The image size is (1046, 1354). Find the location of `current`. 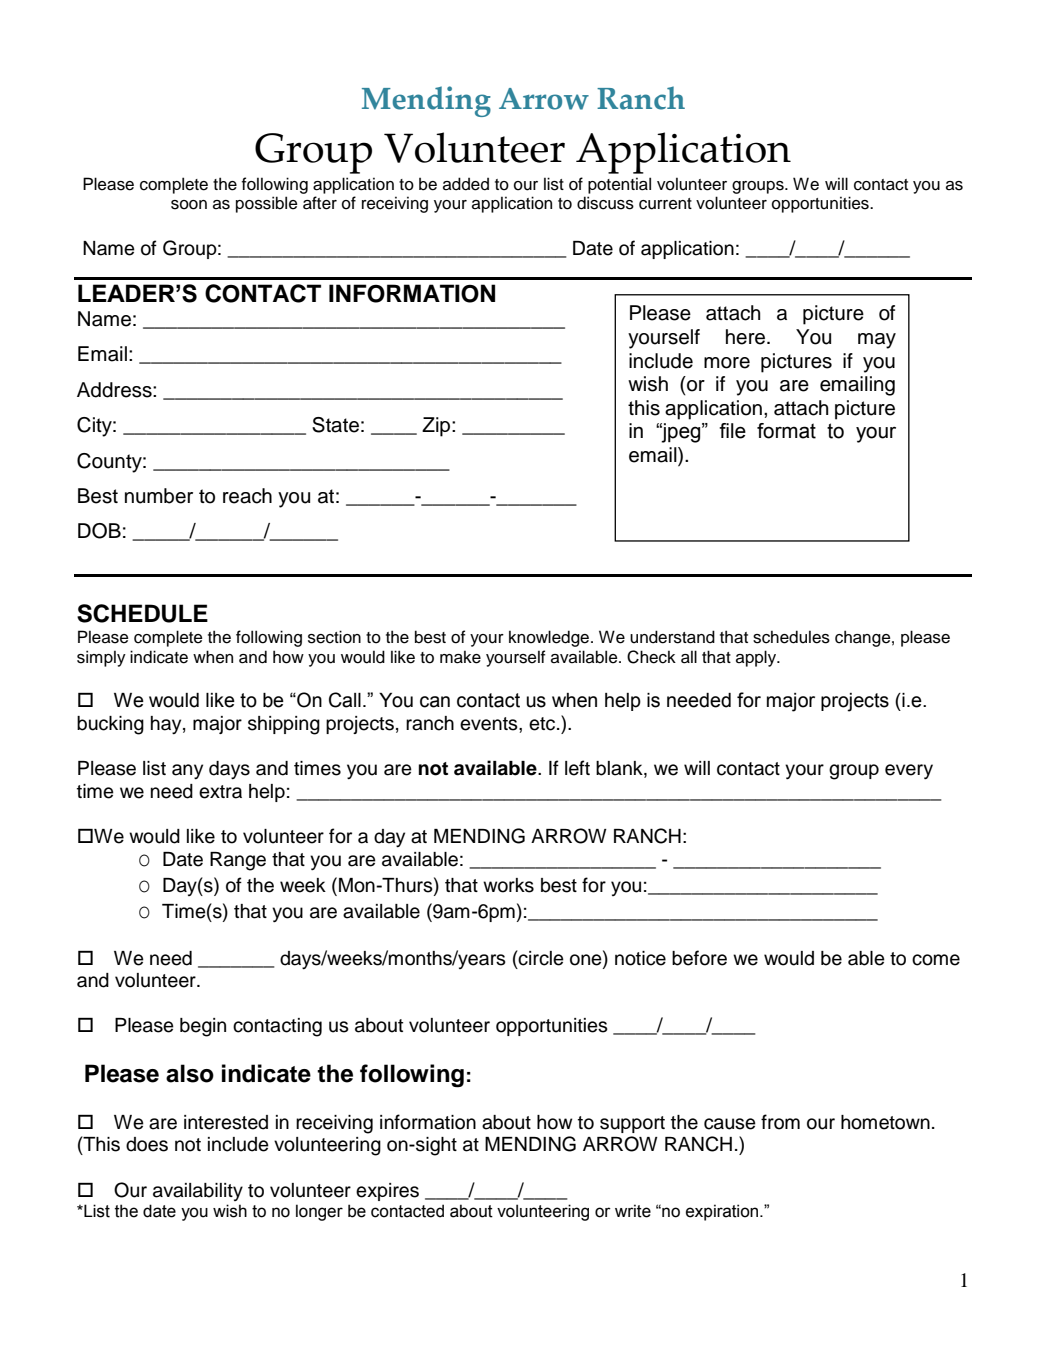

current is located at coordinates (665, 204).
